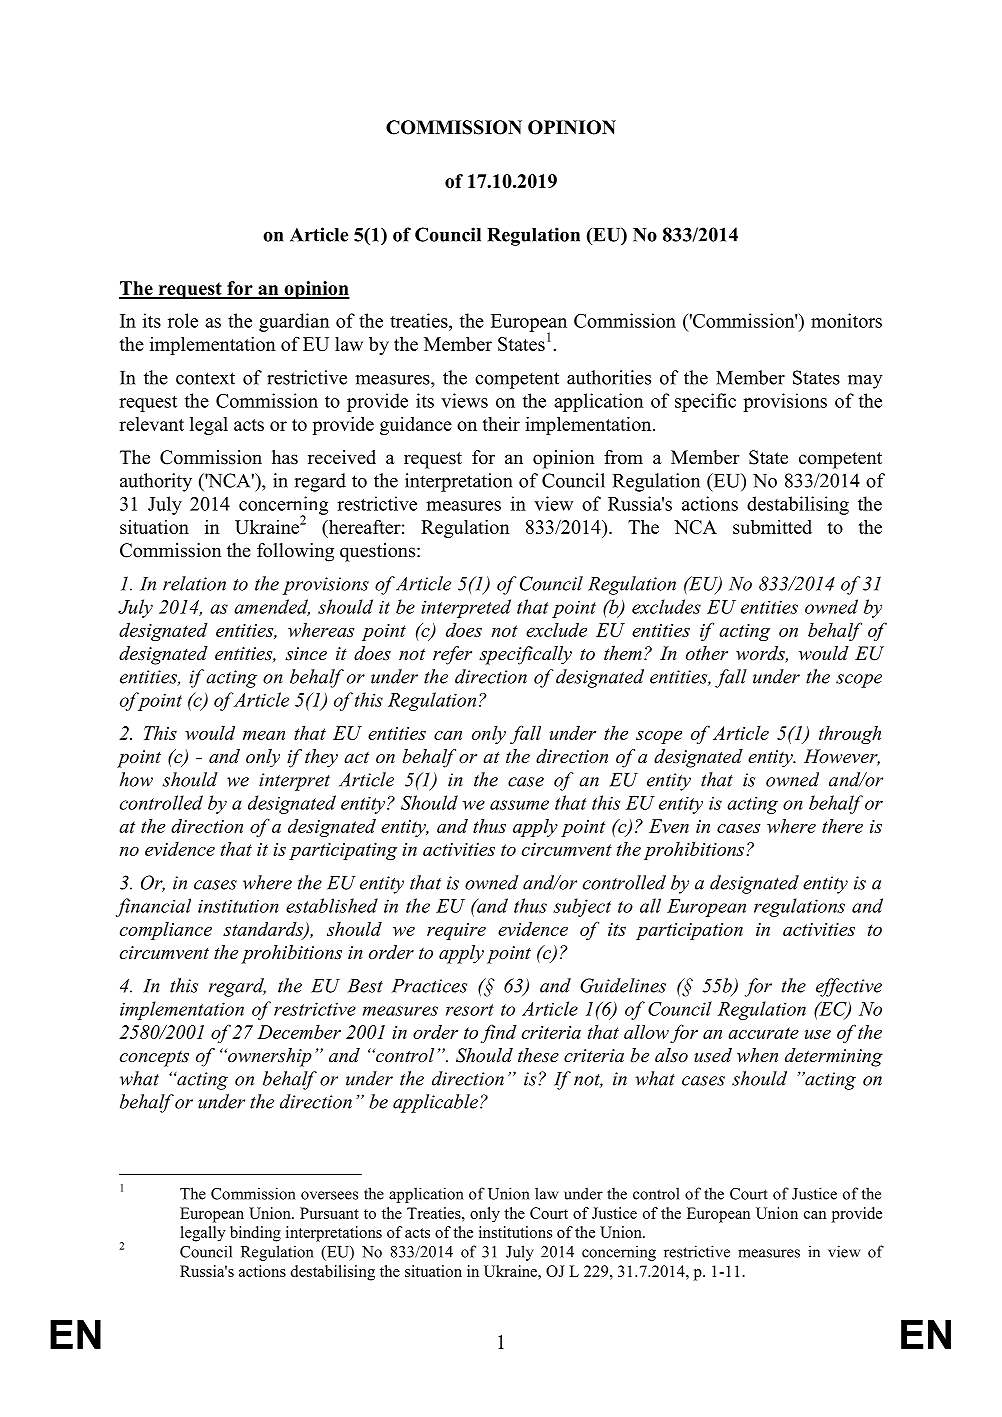 The image size is (1002, 1417). I want to click on following, so click(295, 552).
